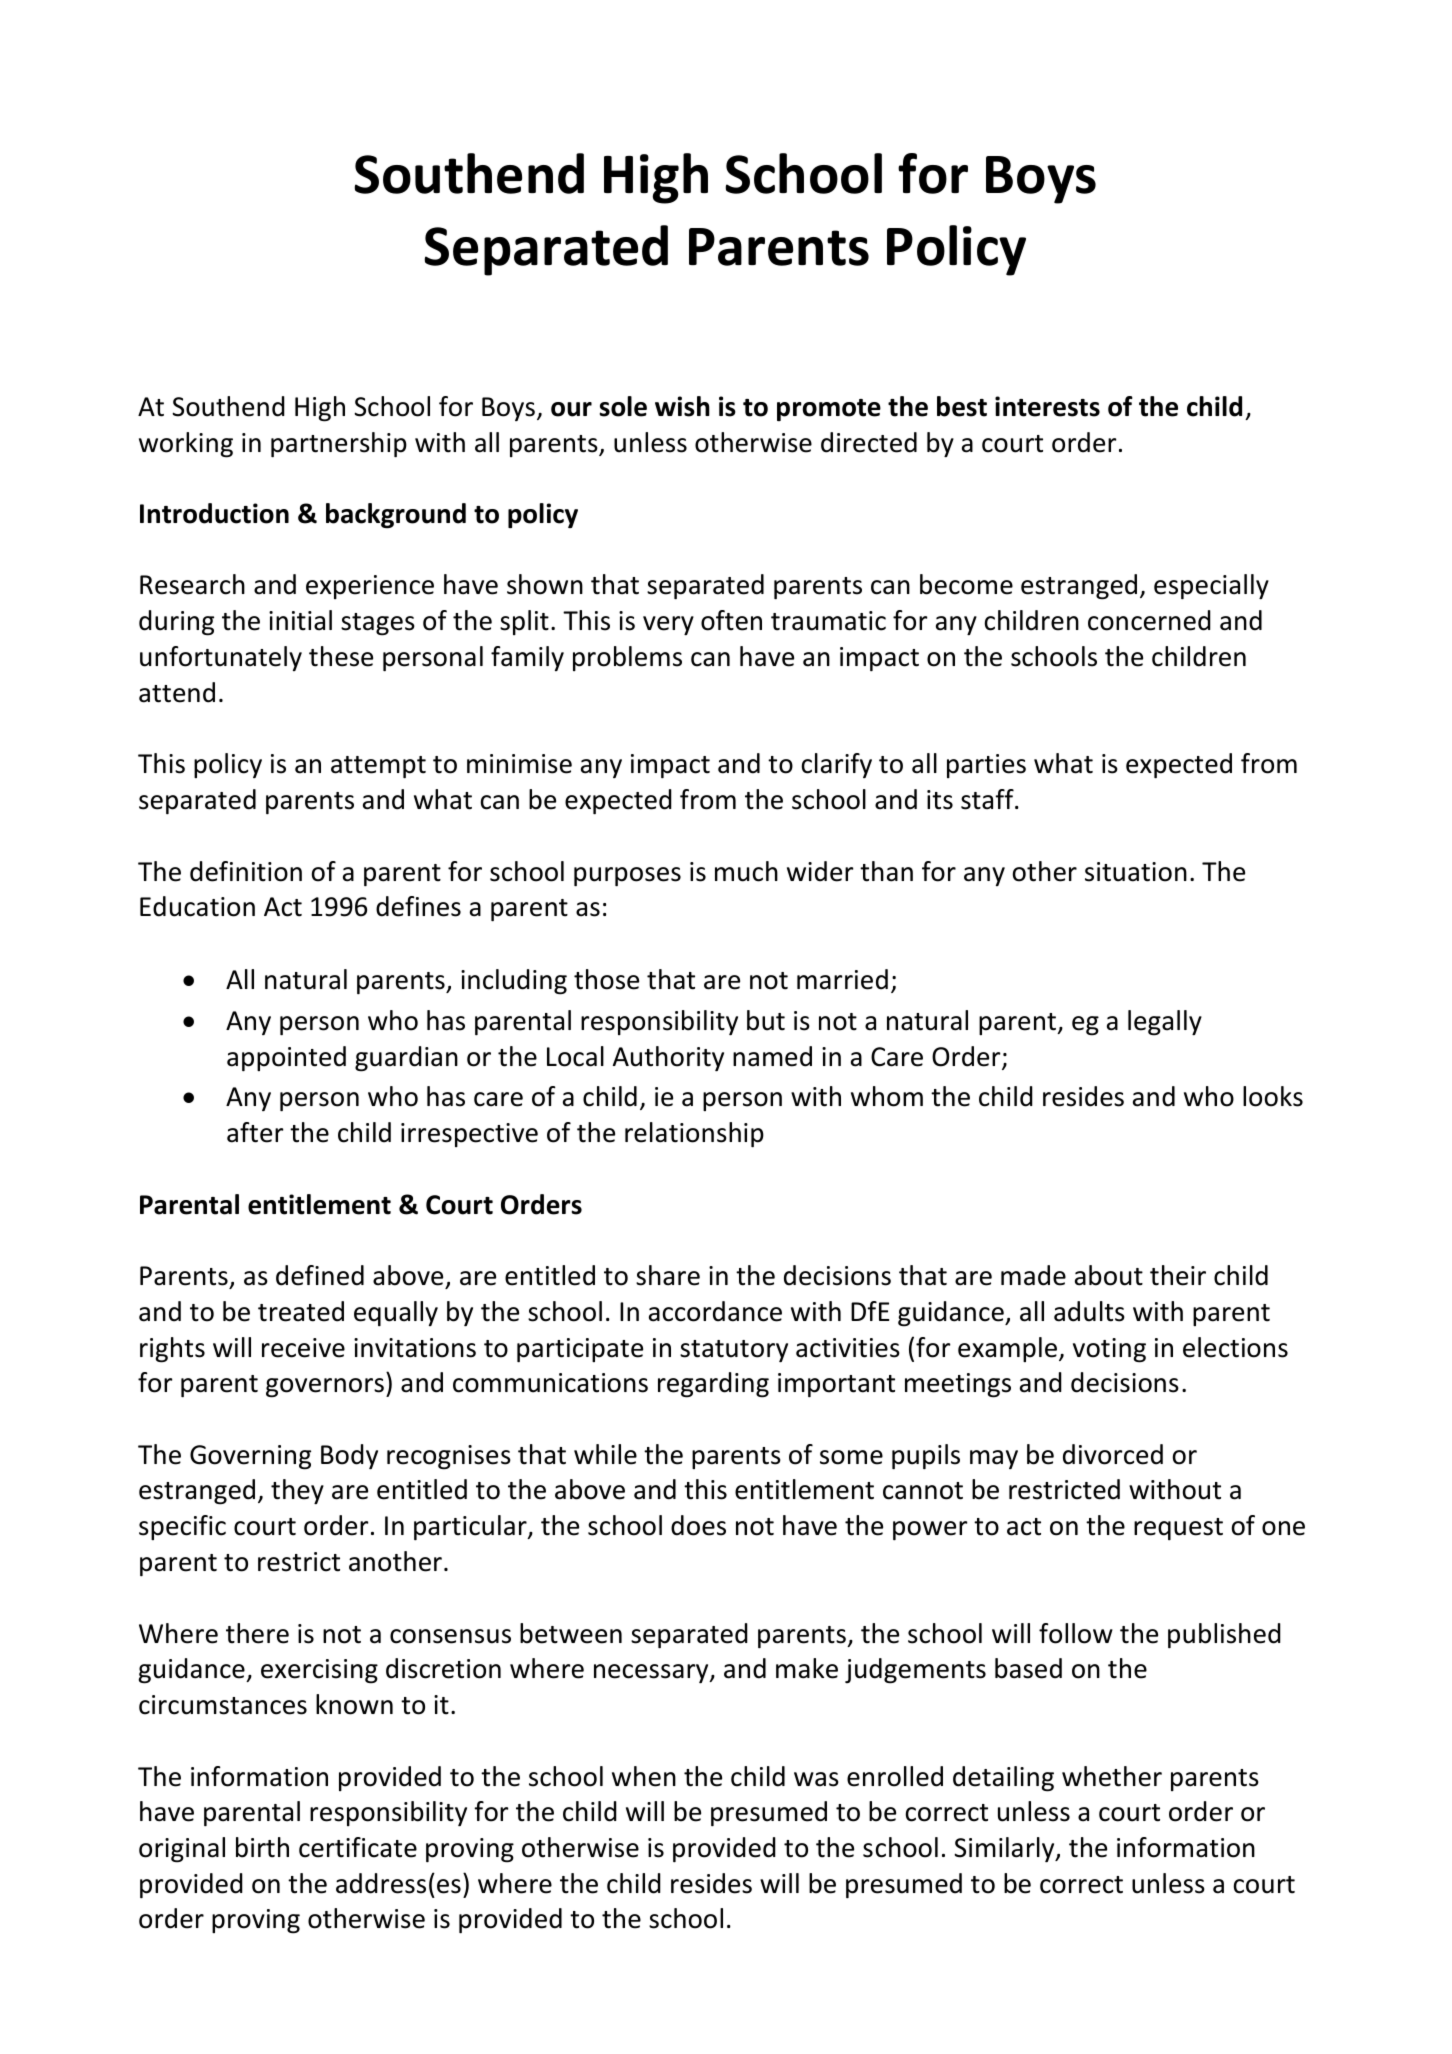 Image resolution: width=1452 pixels, height=2054 pixels. Describe the element at coordinates (1047, 406) in the page. I see `interests` at that location.
